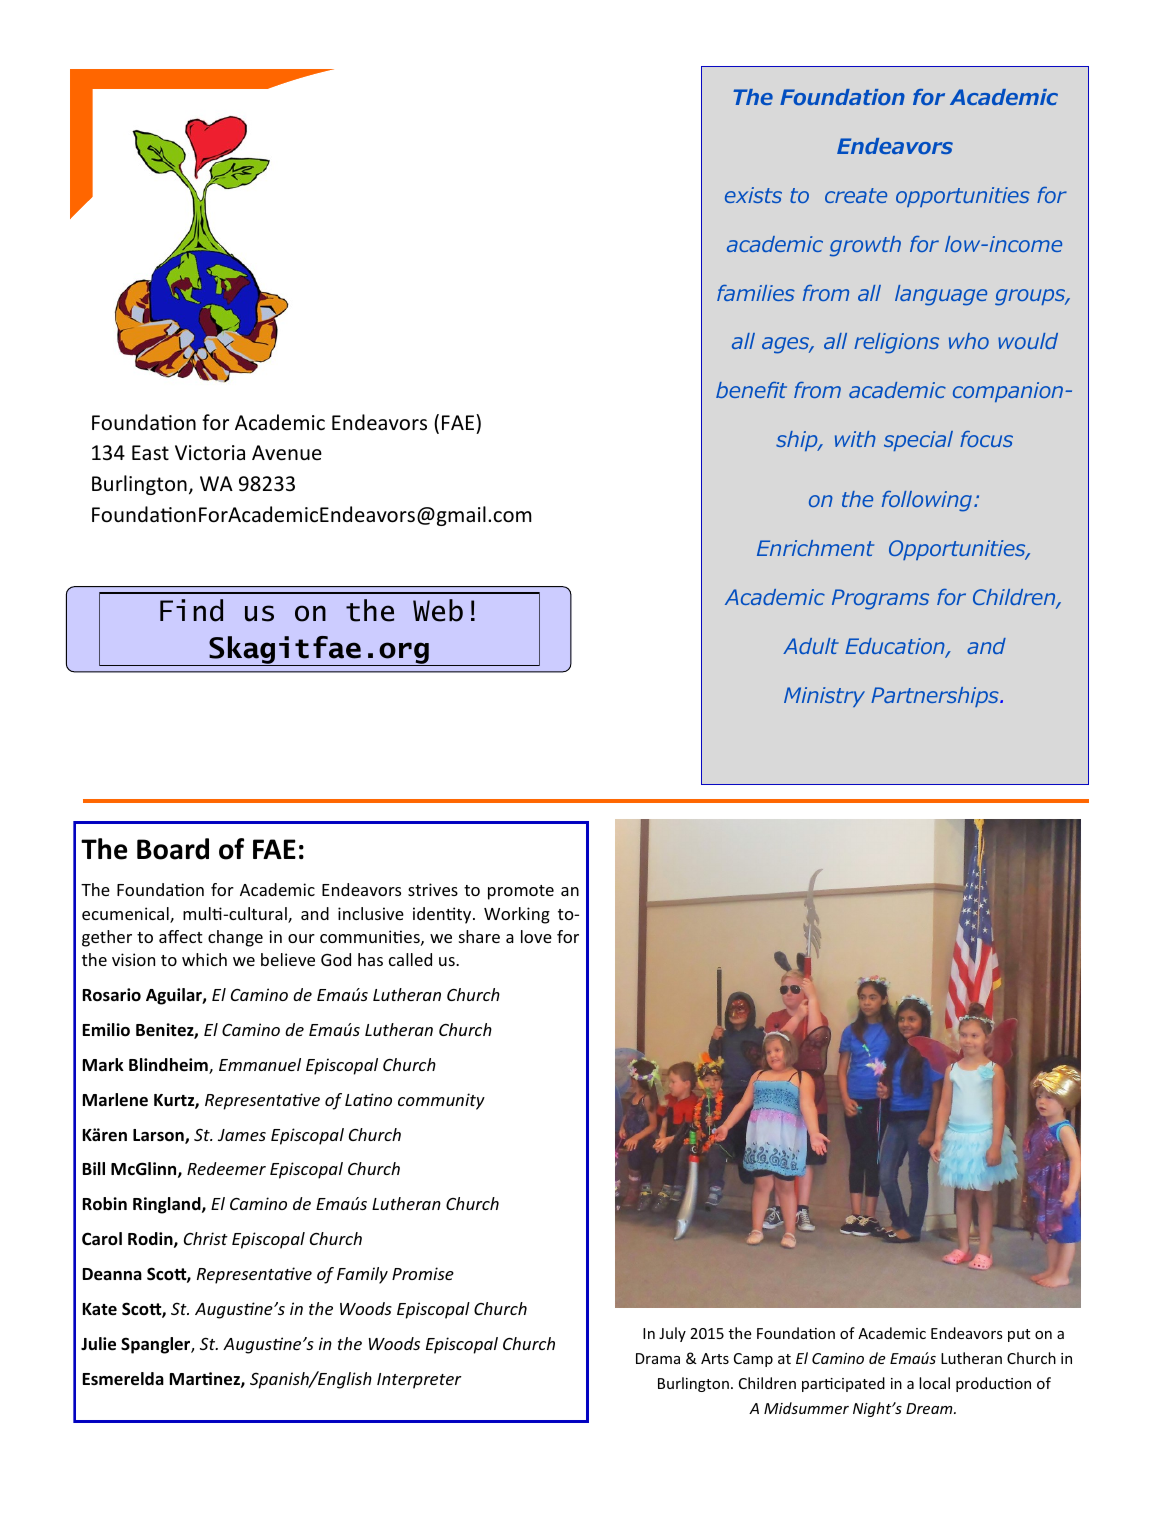 This image has height=1516, width=1172. I want to click on Drama, so click(658, 1358).
